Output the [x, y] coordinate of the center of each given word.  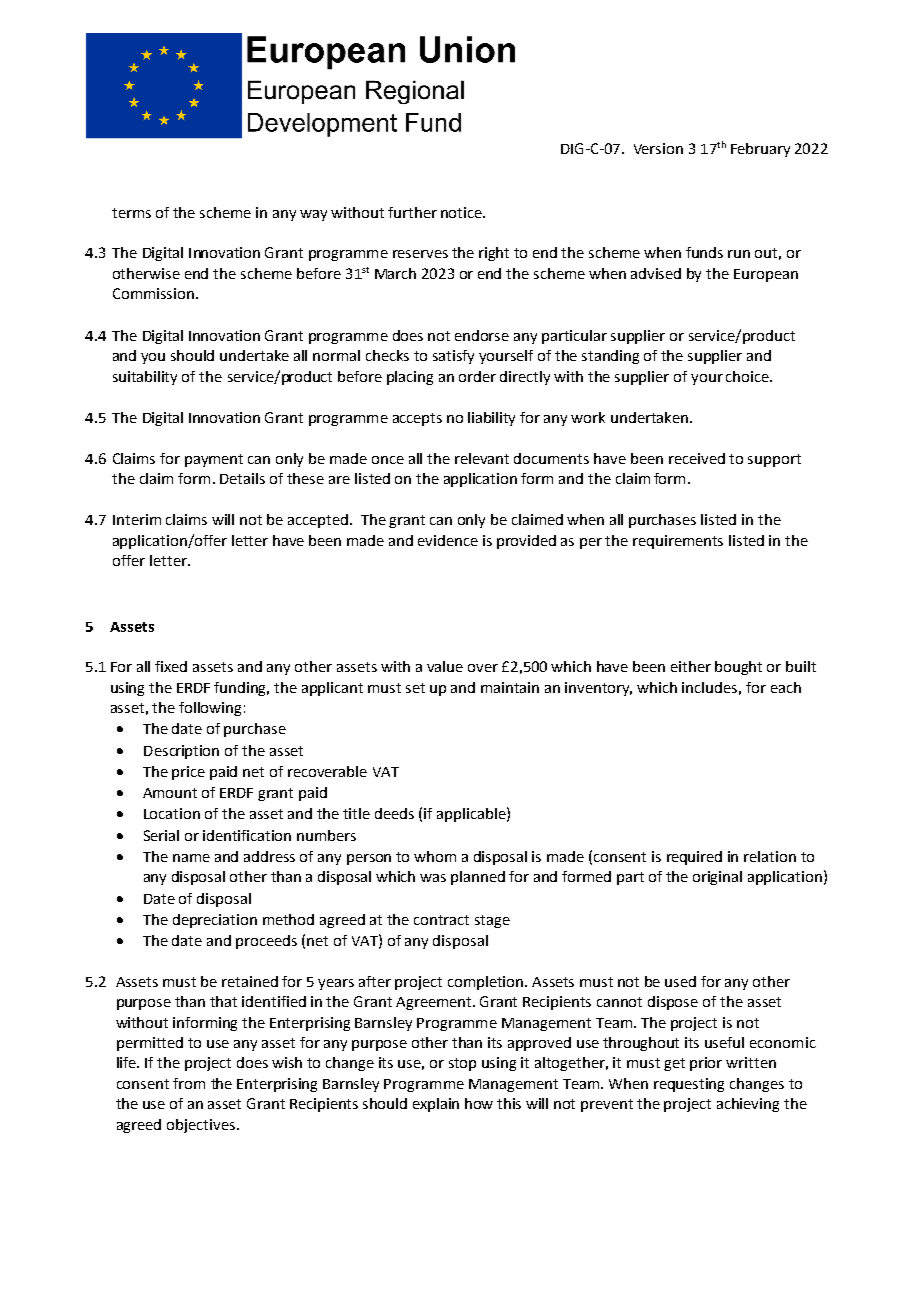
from [189, 1083]
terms [131, 213]
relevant [482, 458]
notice [462, 212]
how [479, 1103]
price [188, 773]
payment [214, 460]
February [760, 150]
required [694, 858]
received [697, 458]
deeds [394, 813]
